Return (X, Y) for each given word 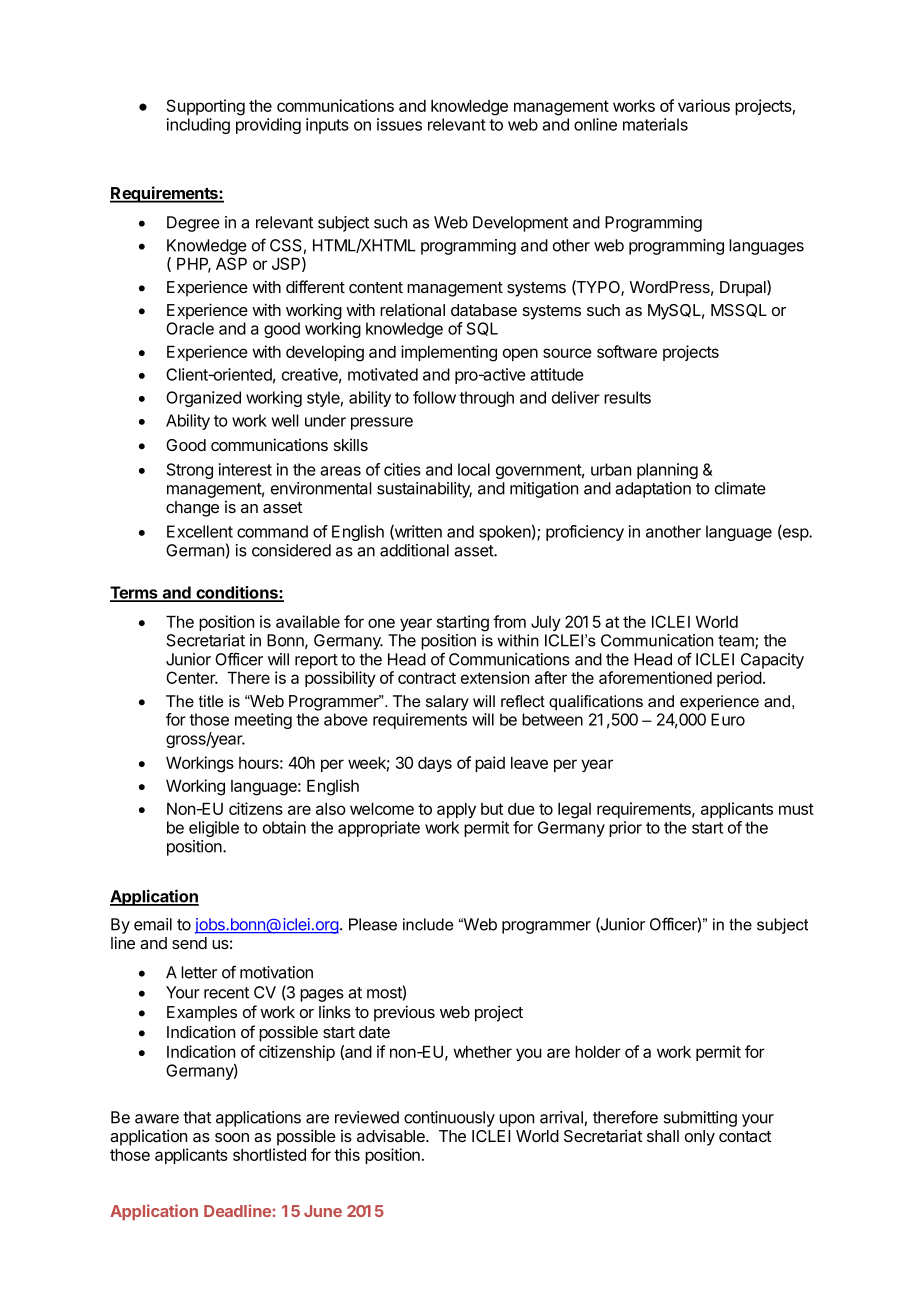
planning (667, 471)
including (198, 126)
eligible (214, 829)
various (704, 105)
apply (456, 810)
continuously (449, 1119)
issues (399, 124)
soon (232, 1137)
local (474, 469)
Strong (190, 471)
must (796, 809)
